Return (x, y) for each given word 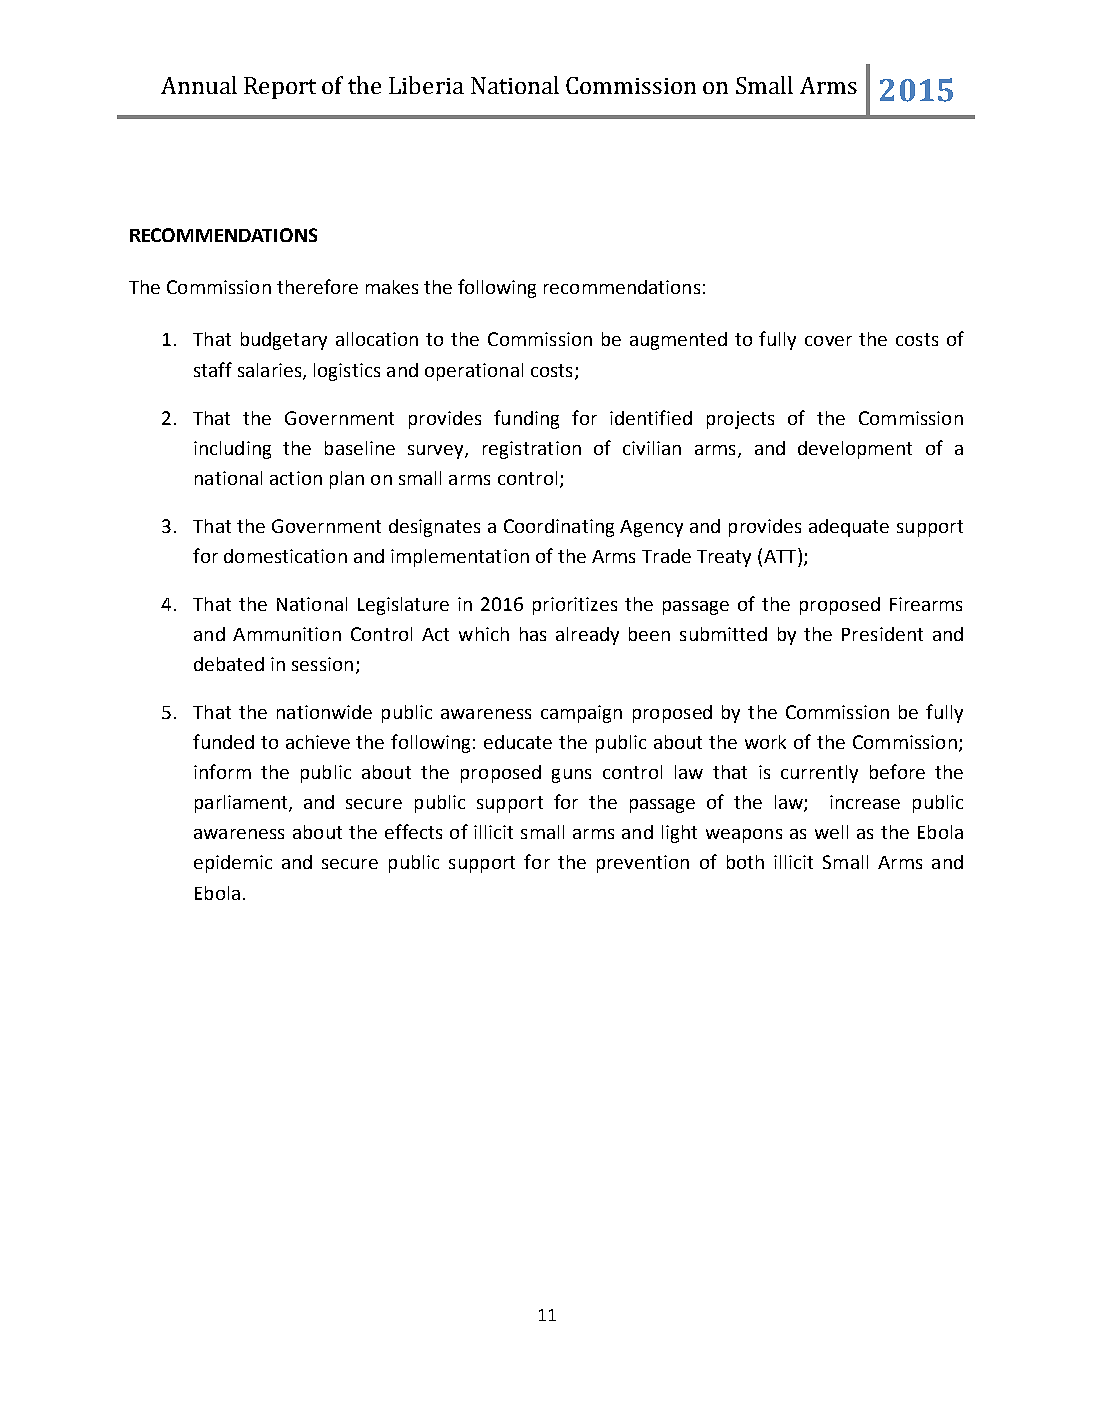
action (296, 478)
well (831, 832)
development (855, 450)
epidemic (233, 864)
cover (828, 341)
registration (532, 450)
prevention (643, 864)
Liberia (426, 85)
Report (280, 88)
